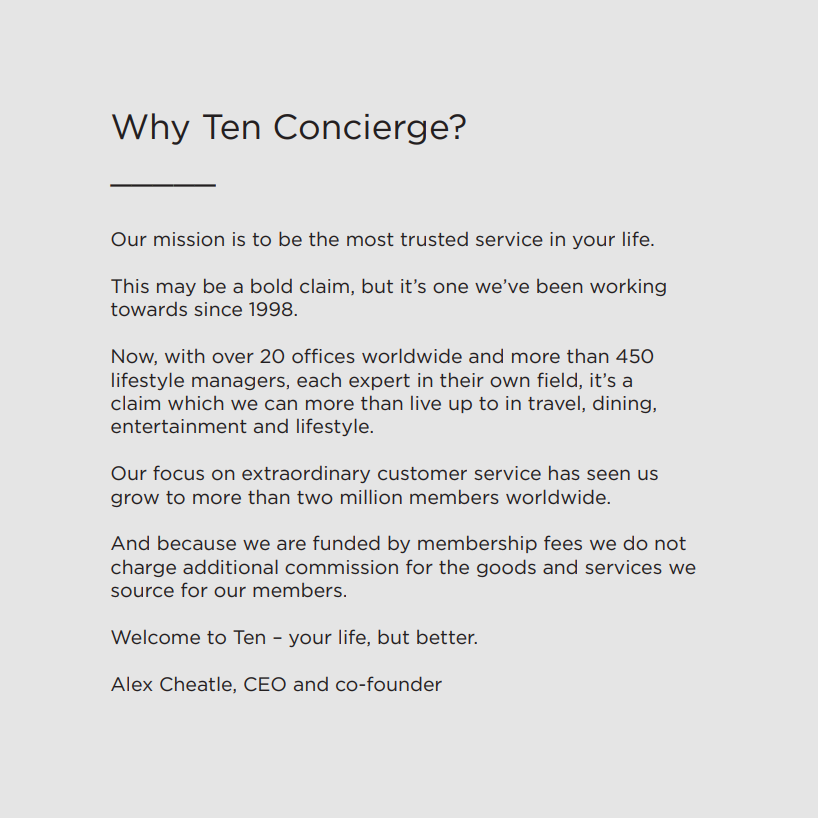 This page has height=818, width=818. I want to click on Welcome, so click(155, 637).
